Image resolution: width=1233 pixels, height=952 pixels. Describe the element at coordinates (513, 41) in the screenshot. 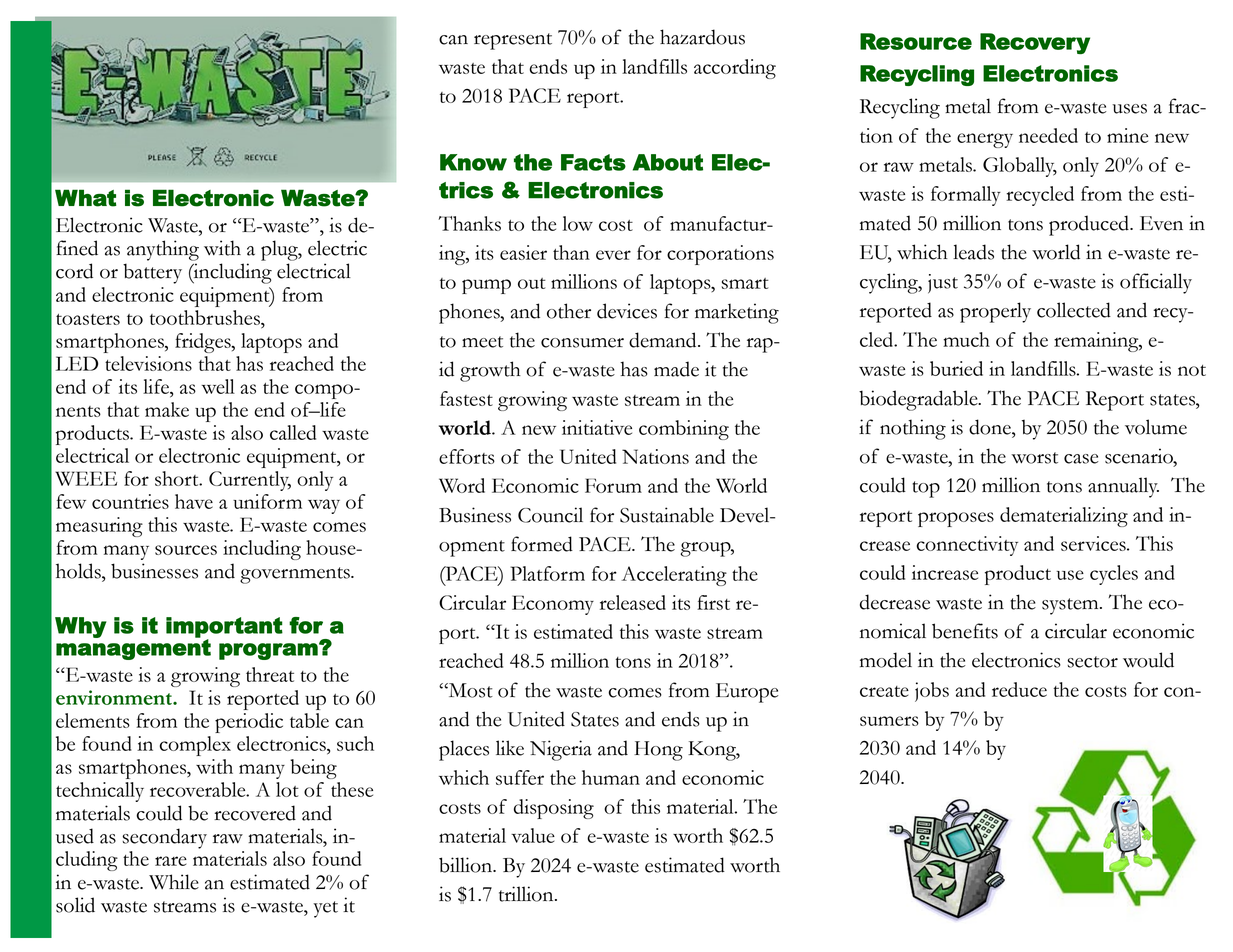

I see `represent` at that location.
